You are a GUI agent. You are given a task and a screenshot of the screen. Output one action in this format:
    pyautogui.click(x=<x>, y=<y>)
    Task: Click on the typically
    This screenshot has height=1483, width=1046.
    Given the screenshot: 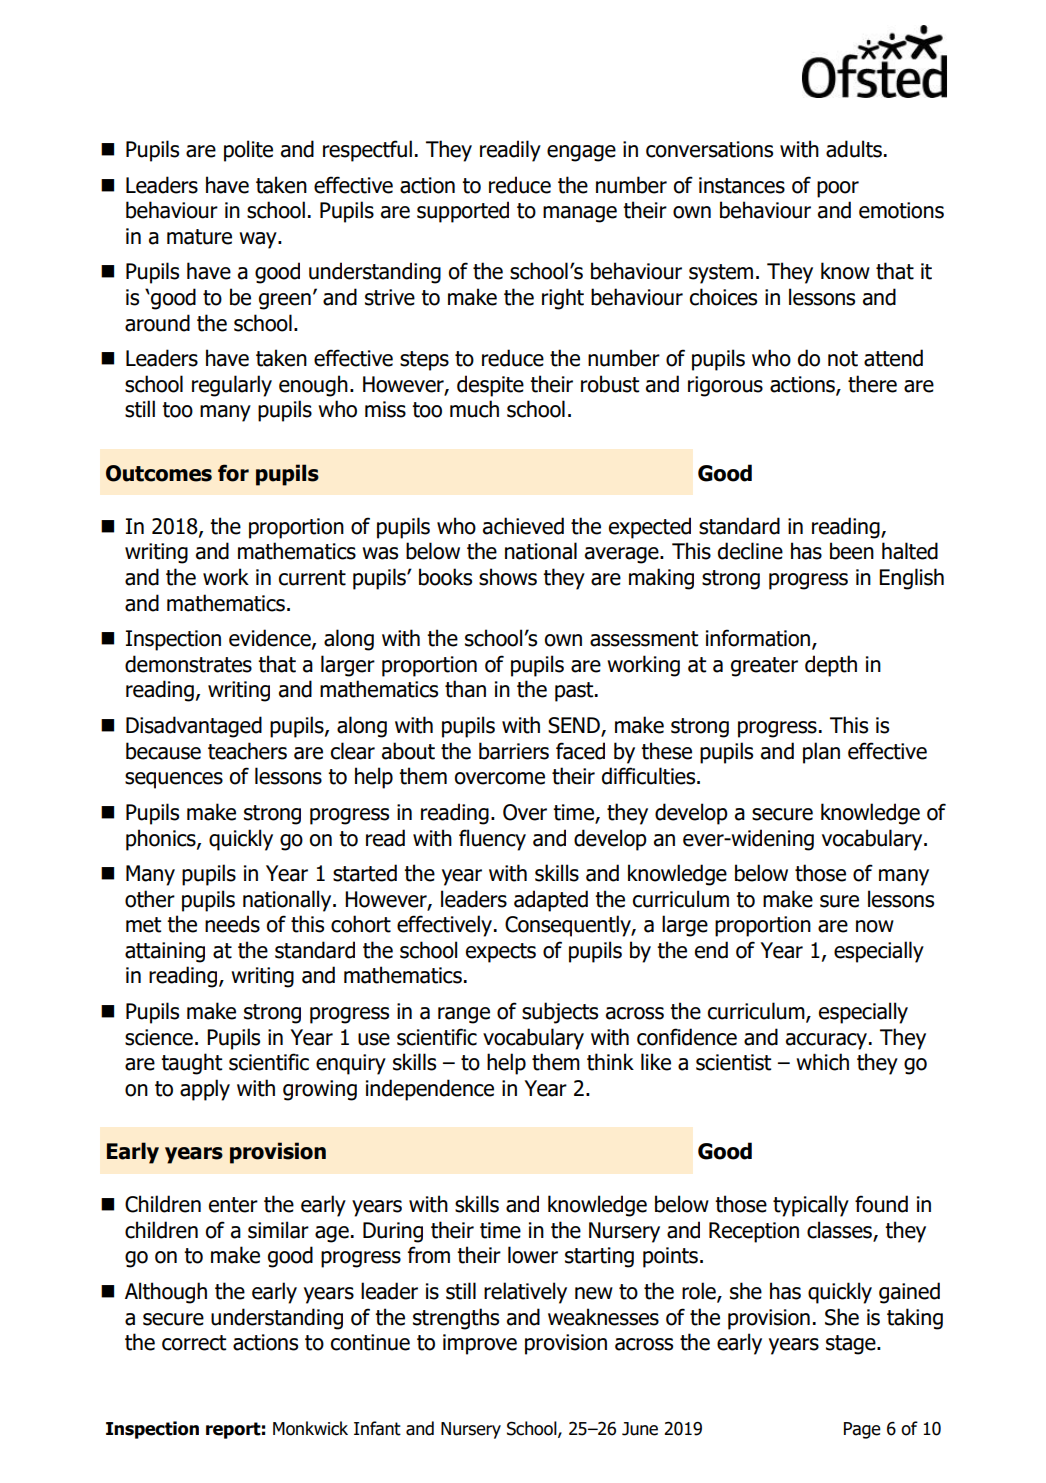 What is the action you would take?
    pyautogui.click(x=811, y=1206)
